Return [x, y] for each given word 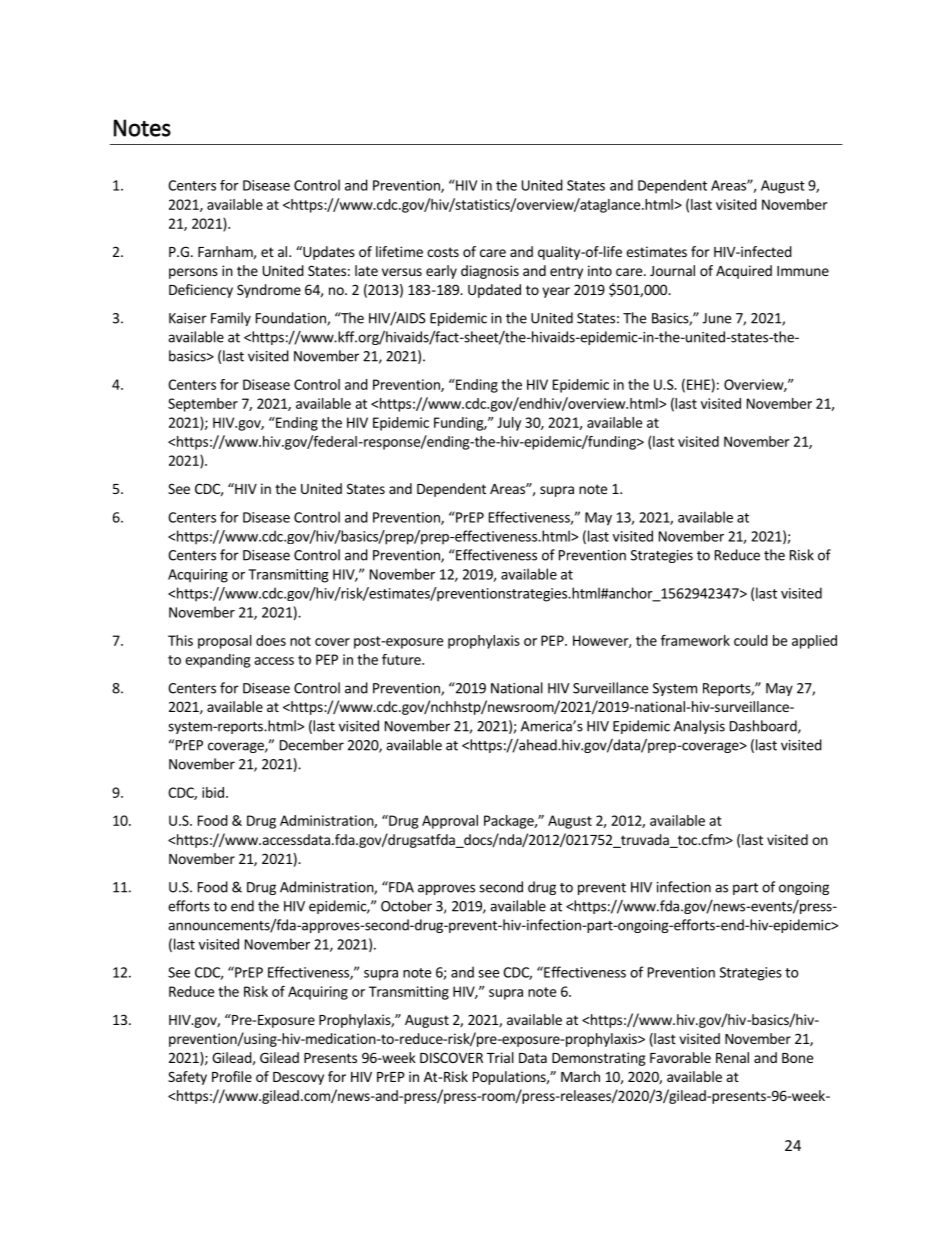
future [402, 659]
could [751, 640]
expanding [217, 661]
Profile [232, 1076]
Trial [500, 1057]
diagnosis [490, 272]
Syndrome [269, 291]
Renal [732, 1057]
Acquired [744, 272]
